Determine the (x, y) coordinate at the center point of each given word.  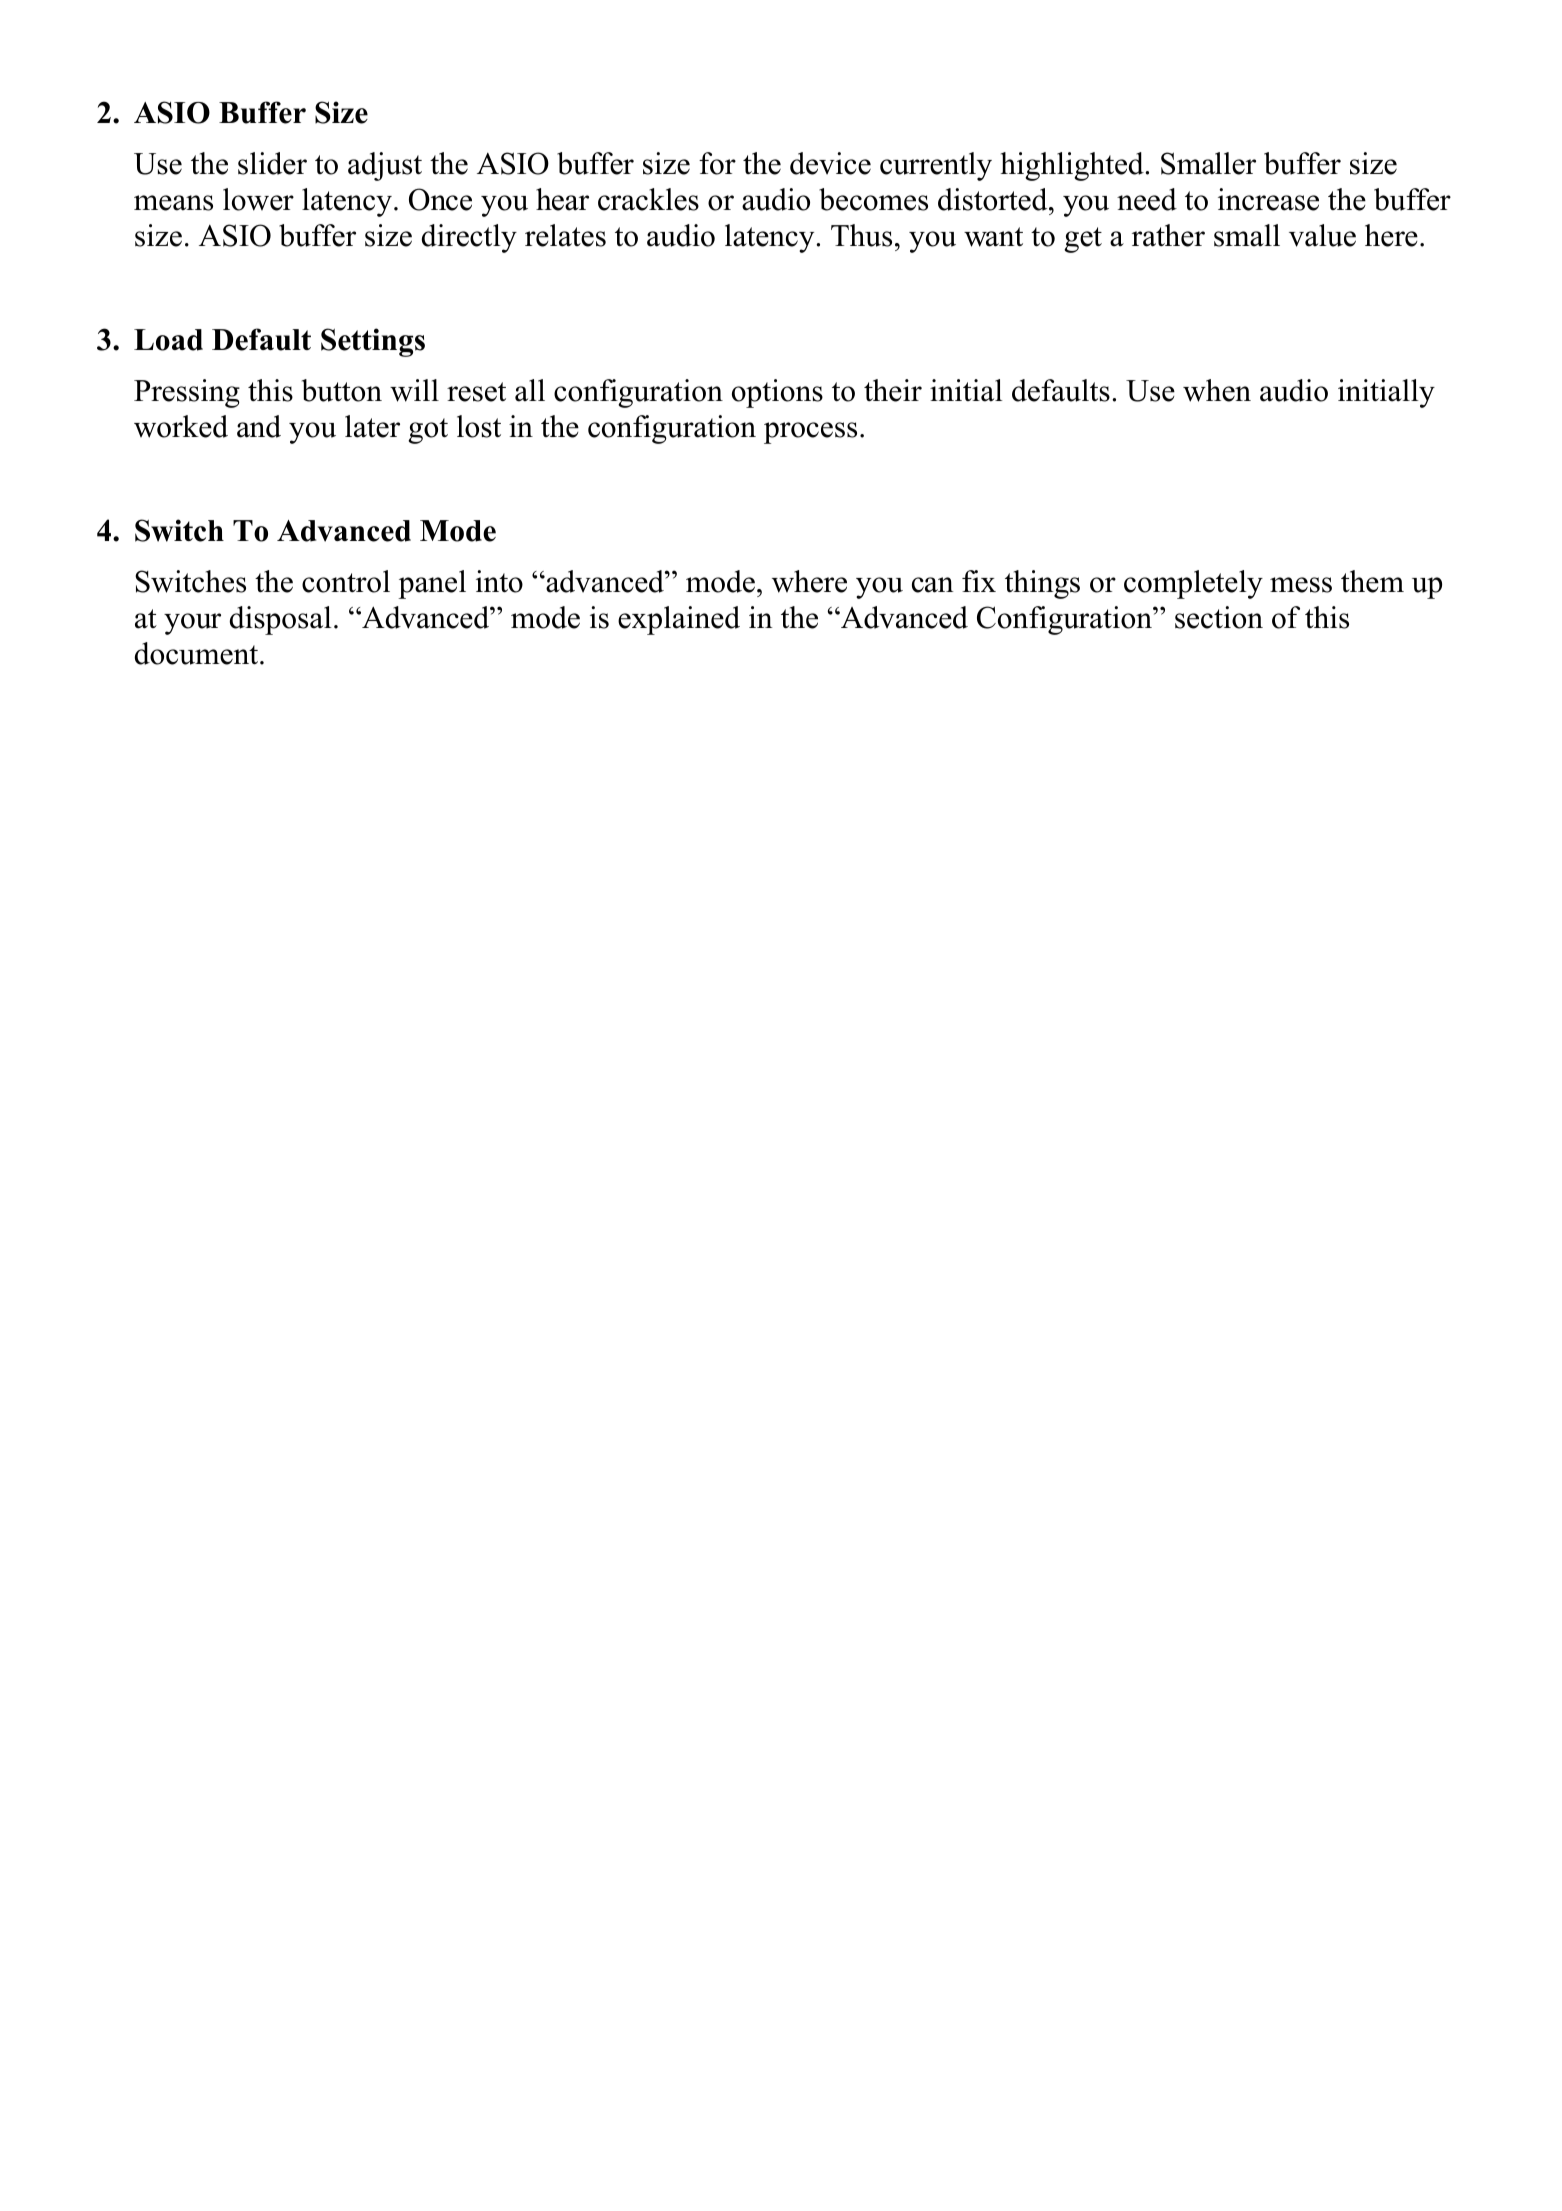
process (810, 433)
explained (679, 620)
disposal (281, 620)
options (777, 393)
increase (1268, 199)
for (717, 163)
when (1217, 390)
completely (1193, 584)
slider (272, 163)
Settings (373, 342)
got (428, 431)
